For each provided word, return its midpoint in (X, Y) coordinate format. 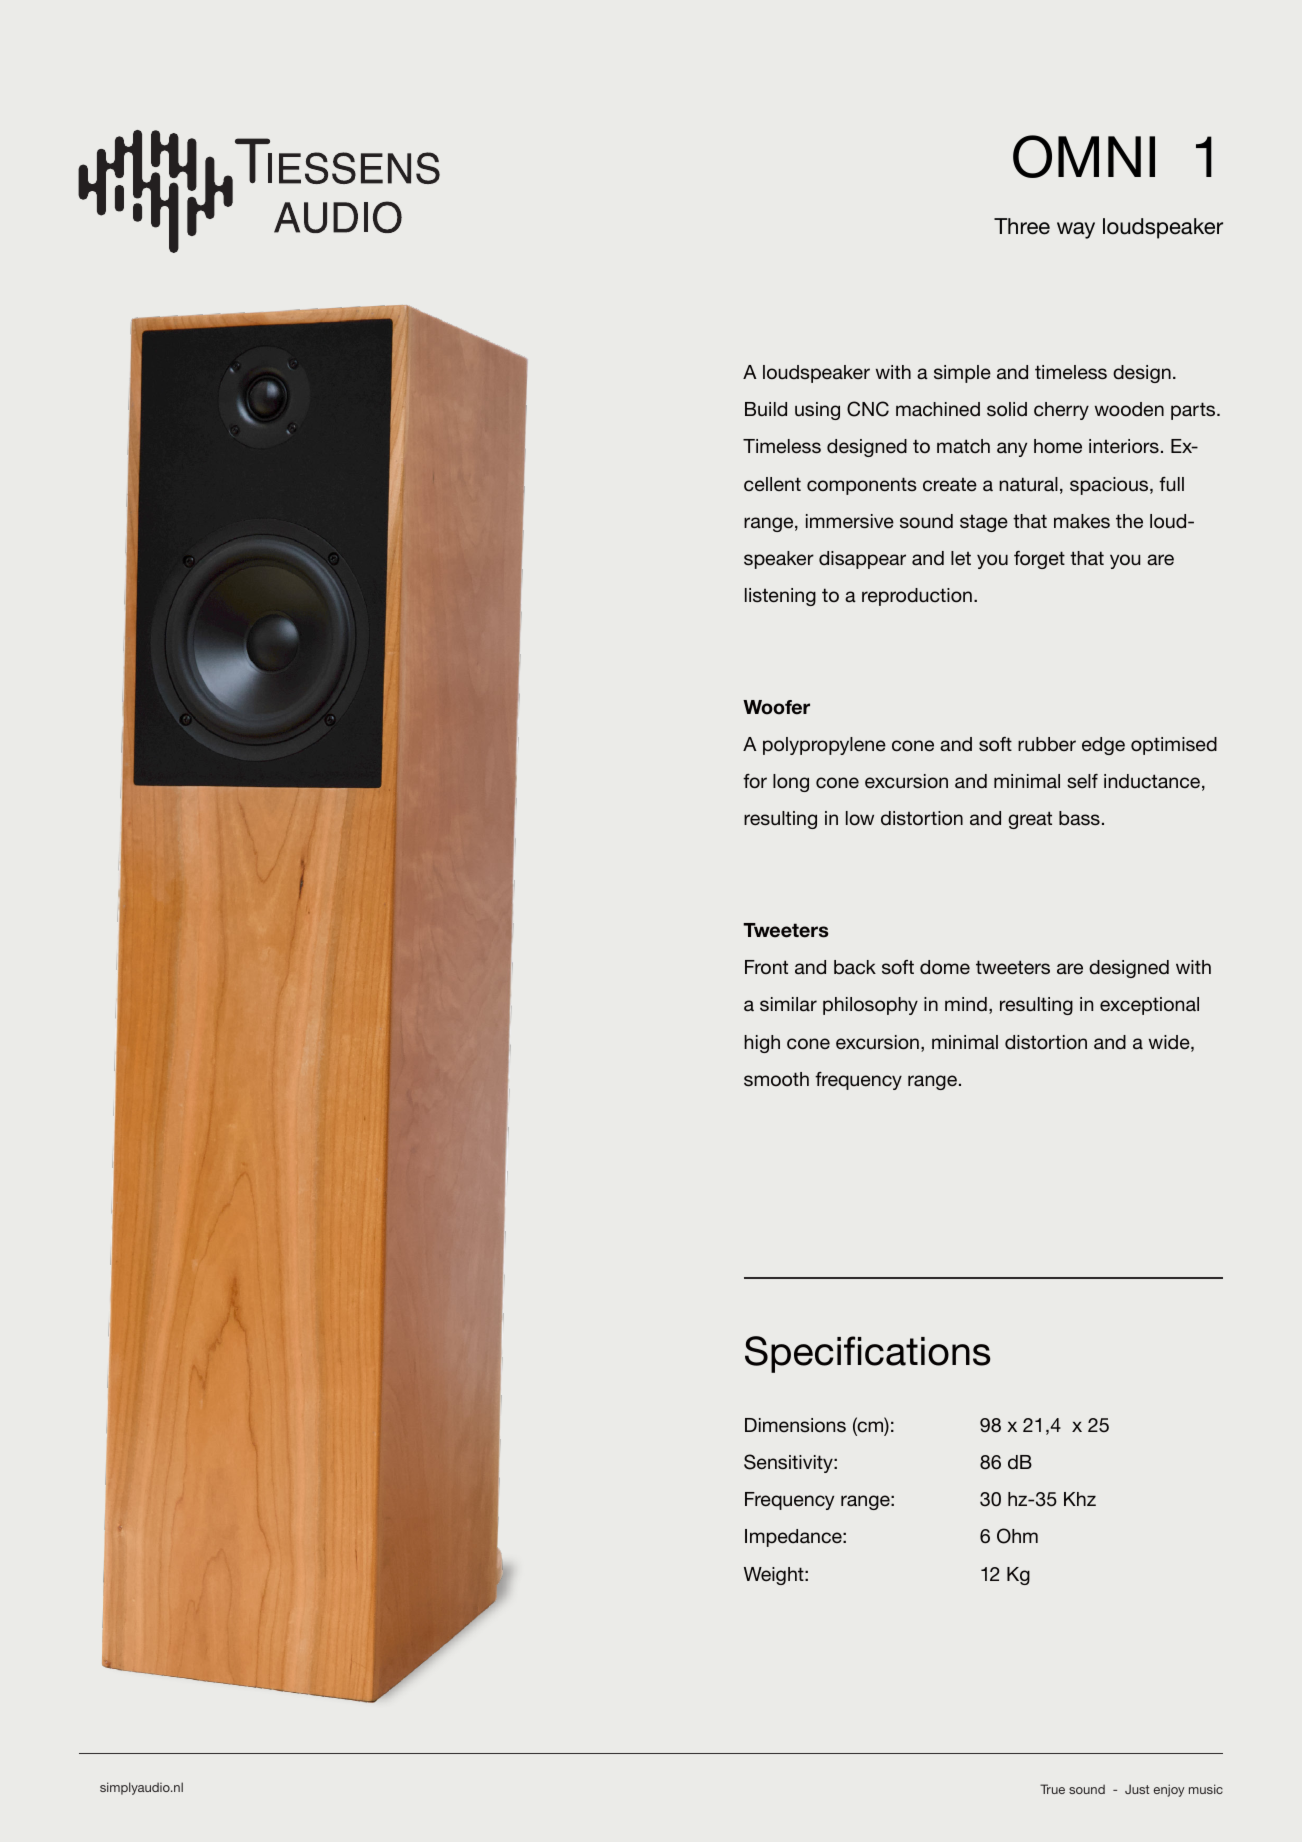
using (817, 411)
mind (966, 1004)
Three (1022, 226)
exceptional (1149, 1006)
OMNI (1084, 156)
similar (788, 1004)
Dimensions (795, 1425)
